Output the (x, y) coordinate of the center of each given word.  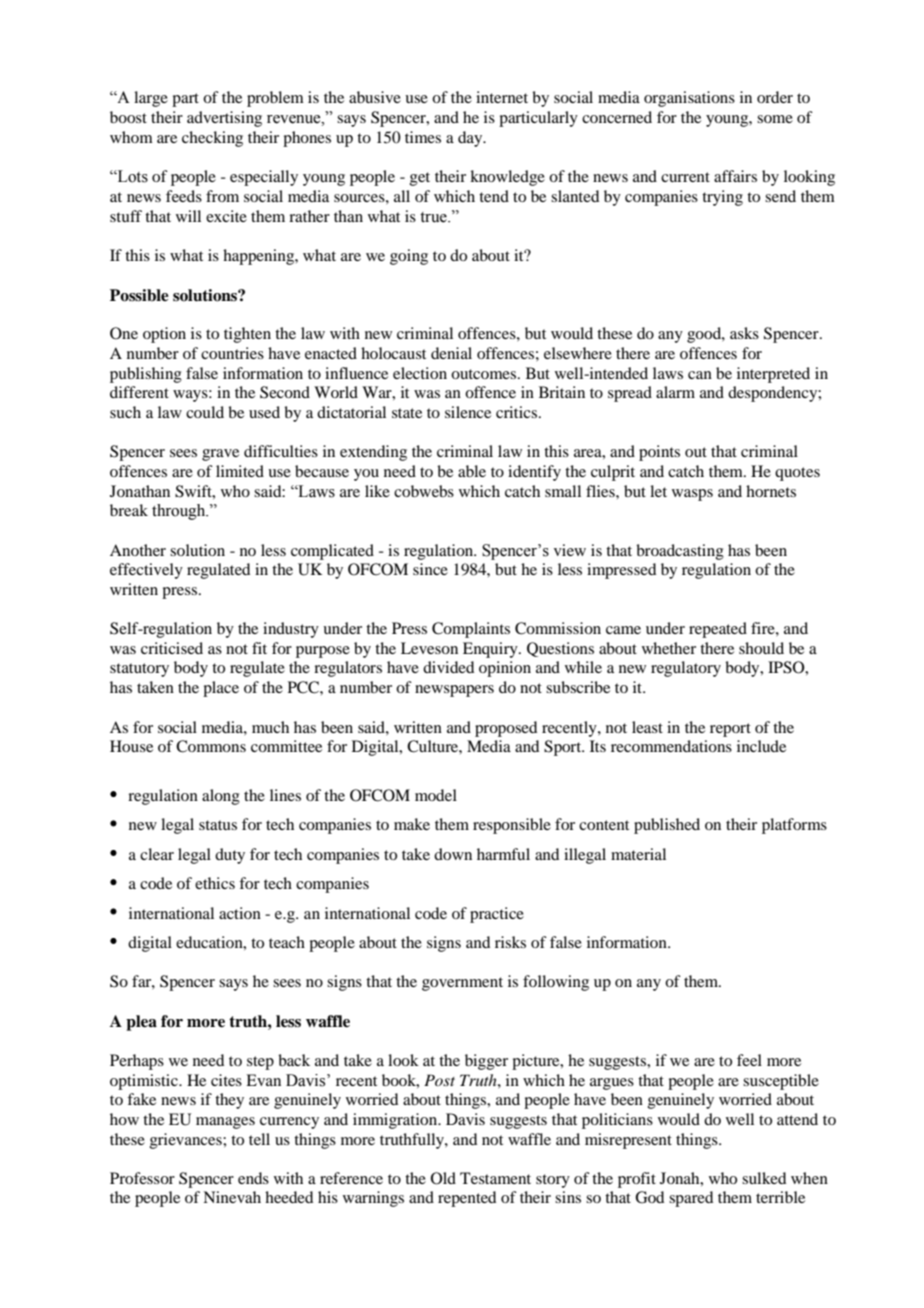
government (462, 984)
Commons (211, 746)
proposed (506, 729)
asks (744, 333)
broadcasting (680, 552)
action (240, 913)
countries (232, 353)
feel (749, 1060)
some (775, 119)
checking (212, 139)
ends (253, 1178)
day (471, 139)
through (180, 512)
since (430, 569)
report (730, 730)
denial (451, 353)
